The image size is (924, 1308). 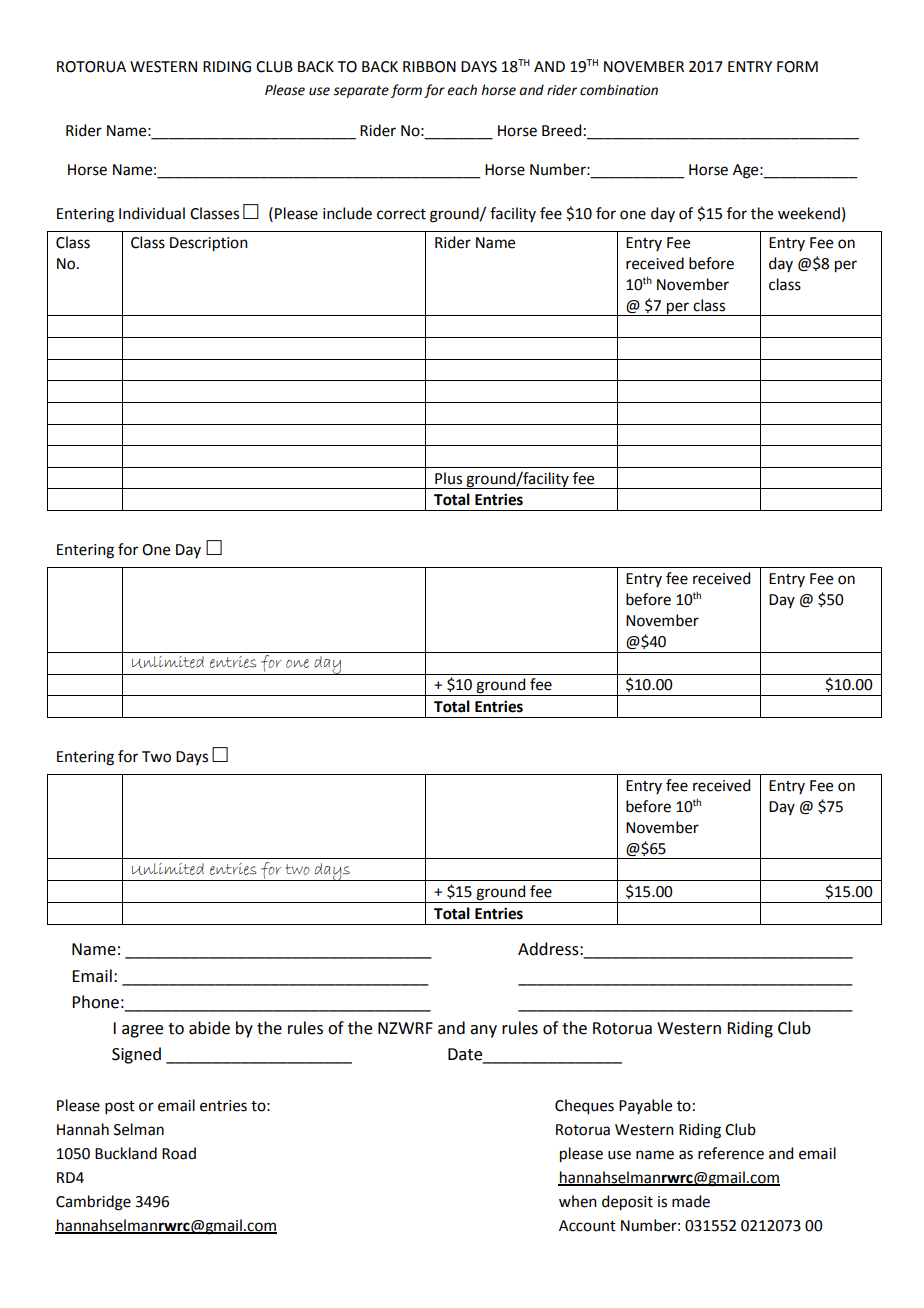 What do you see at coordinates (179, 1153) in the screenshot?
I see `Road` at bounding box center [179, 1153].
